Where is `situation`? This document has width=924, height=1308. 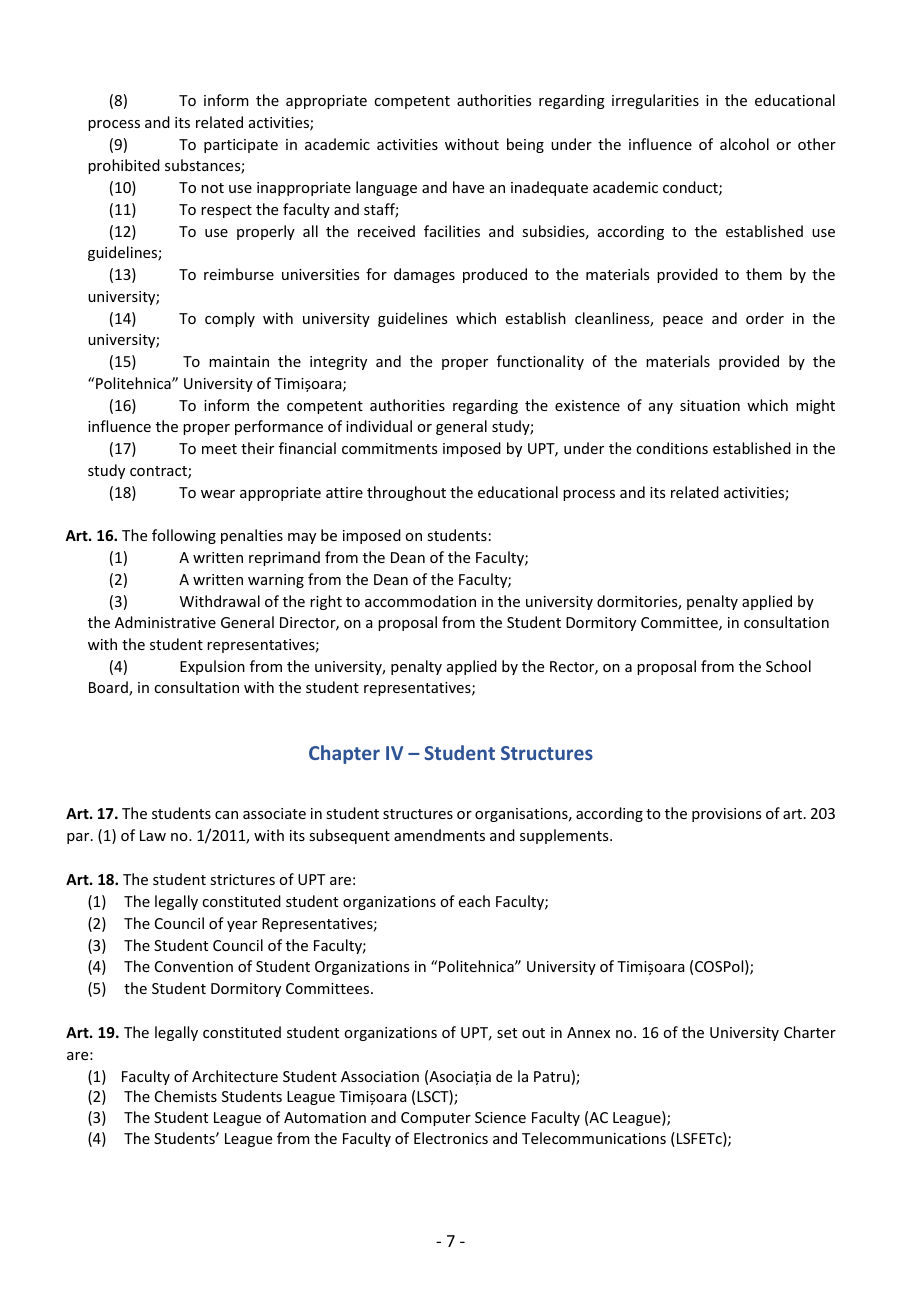 situation is located at coordinates (710, 405).
